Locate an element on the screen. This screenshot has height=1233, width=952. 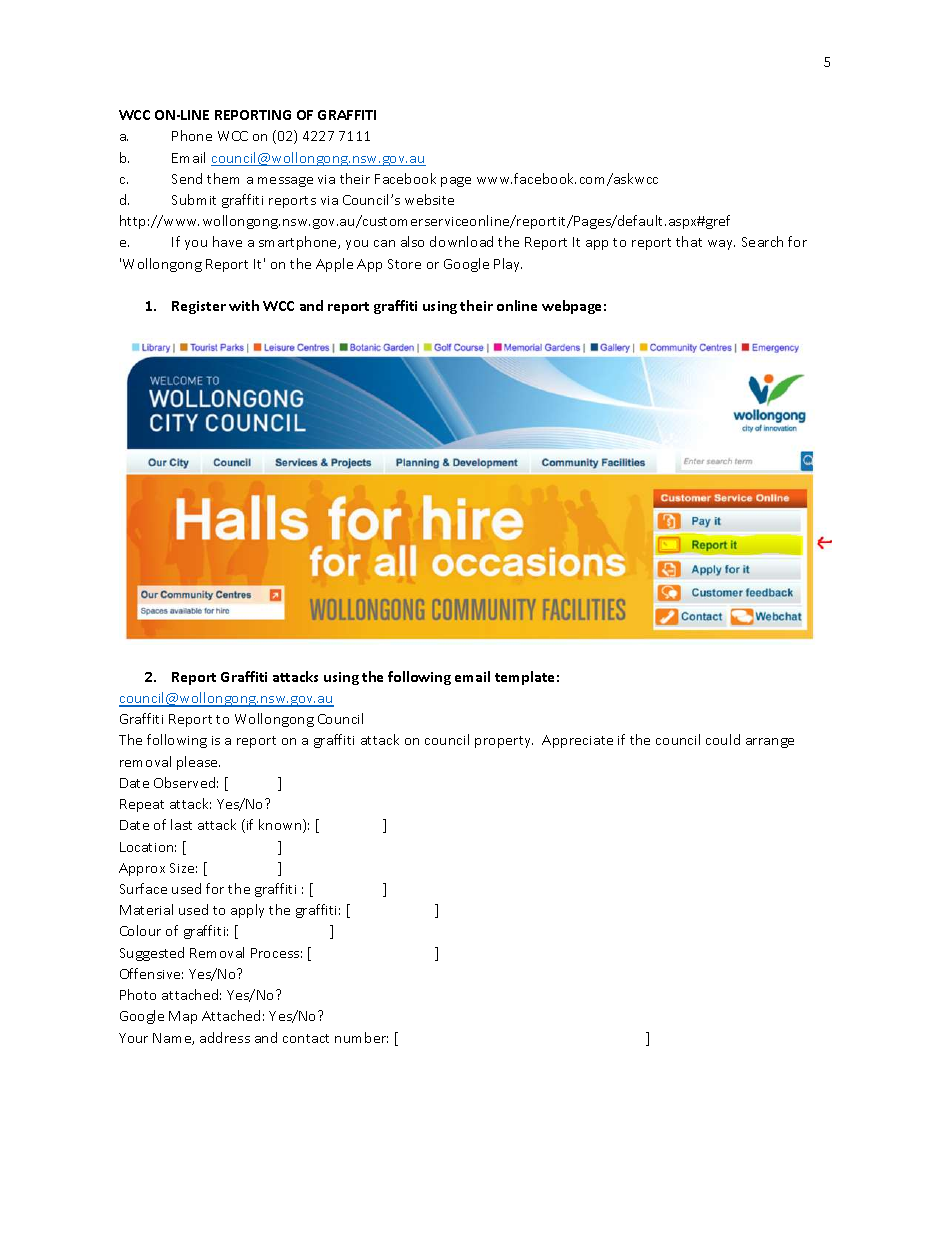
number is located at coordinates (361, 1037).
